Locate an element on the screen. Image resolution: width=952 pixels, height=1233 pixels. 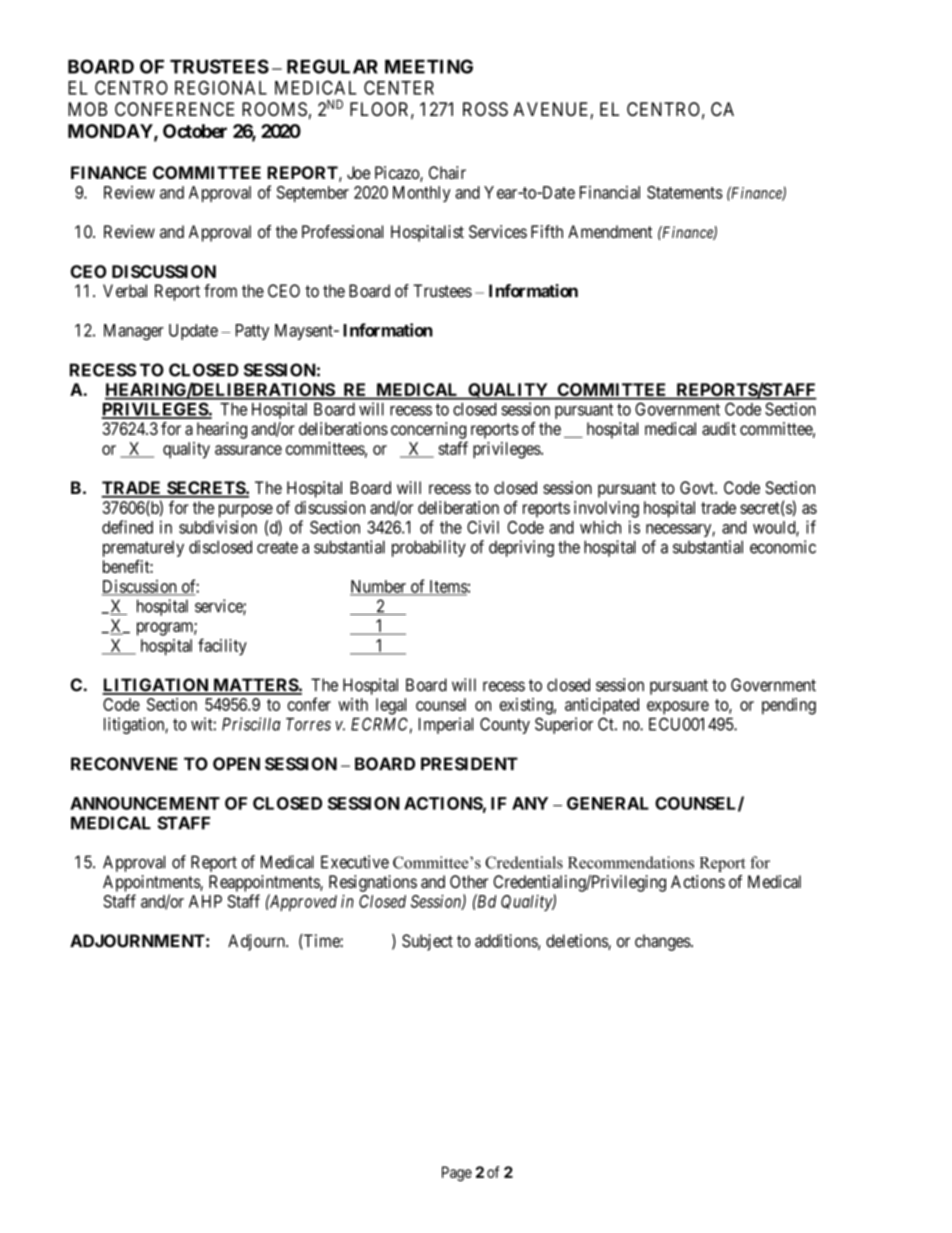
CENTER is located at coordinates (399, 87).
